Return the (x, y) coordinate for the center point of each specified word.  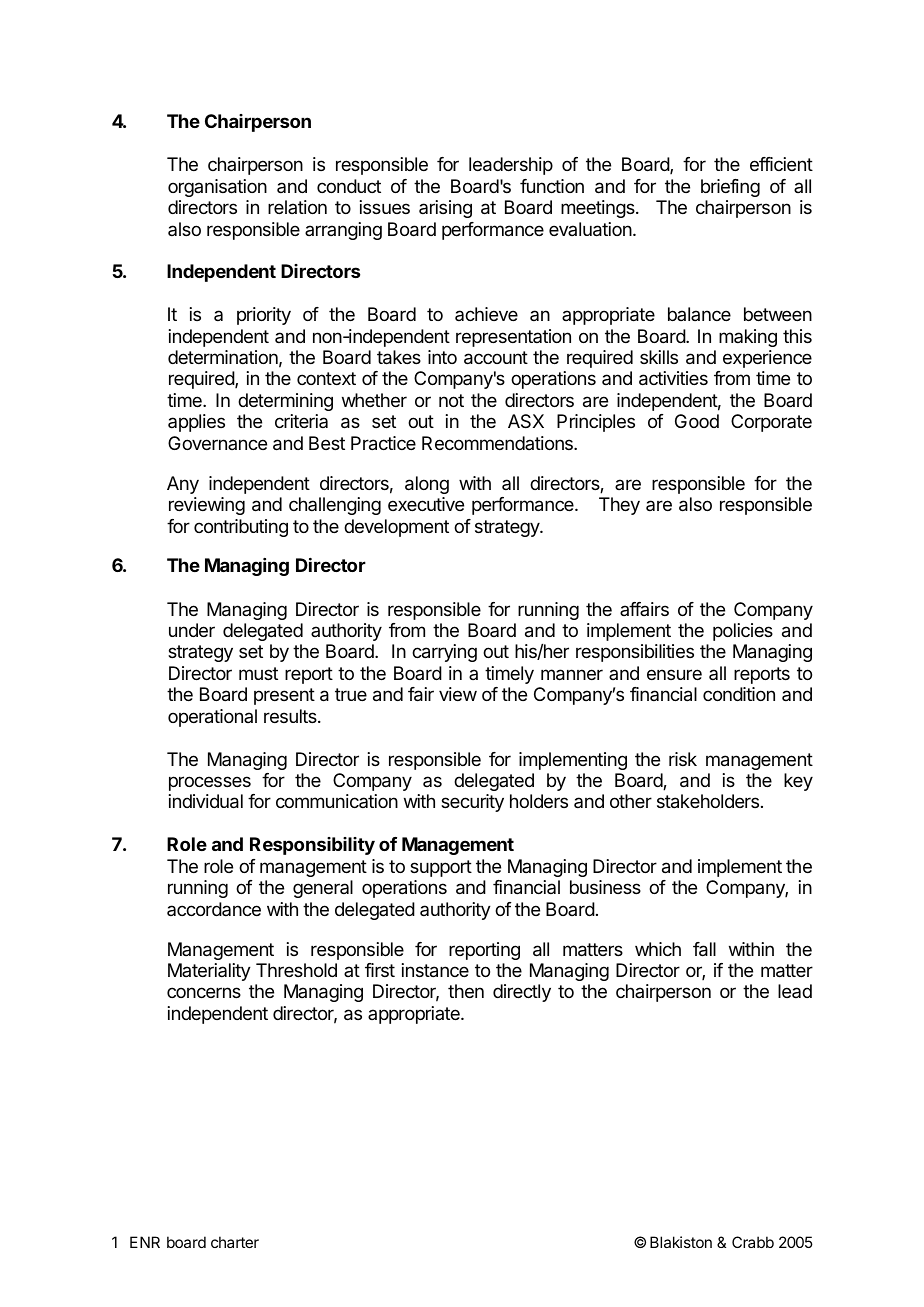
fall (704, 949)
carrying (444, 653)
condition (739, 694)
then (466, 991)
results (291, 716)
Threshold (296, 970)
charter (235, 1242)
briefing (730, 188)
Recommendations (498, 443)
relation (297, 207)
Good (697, 421)
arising (445, 209)
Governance (217, 443)
